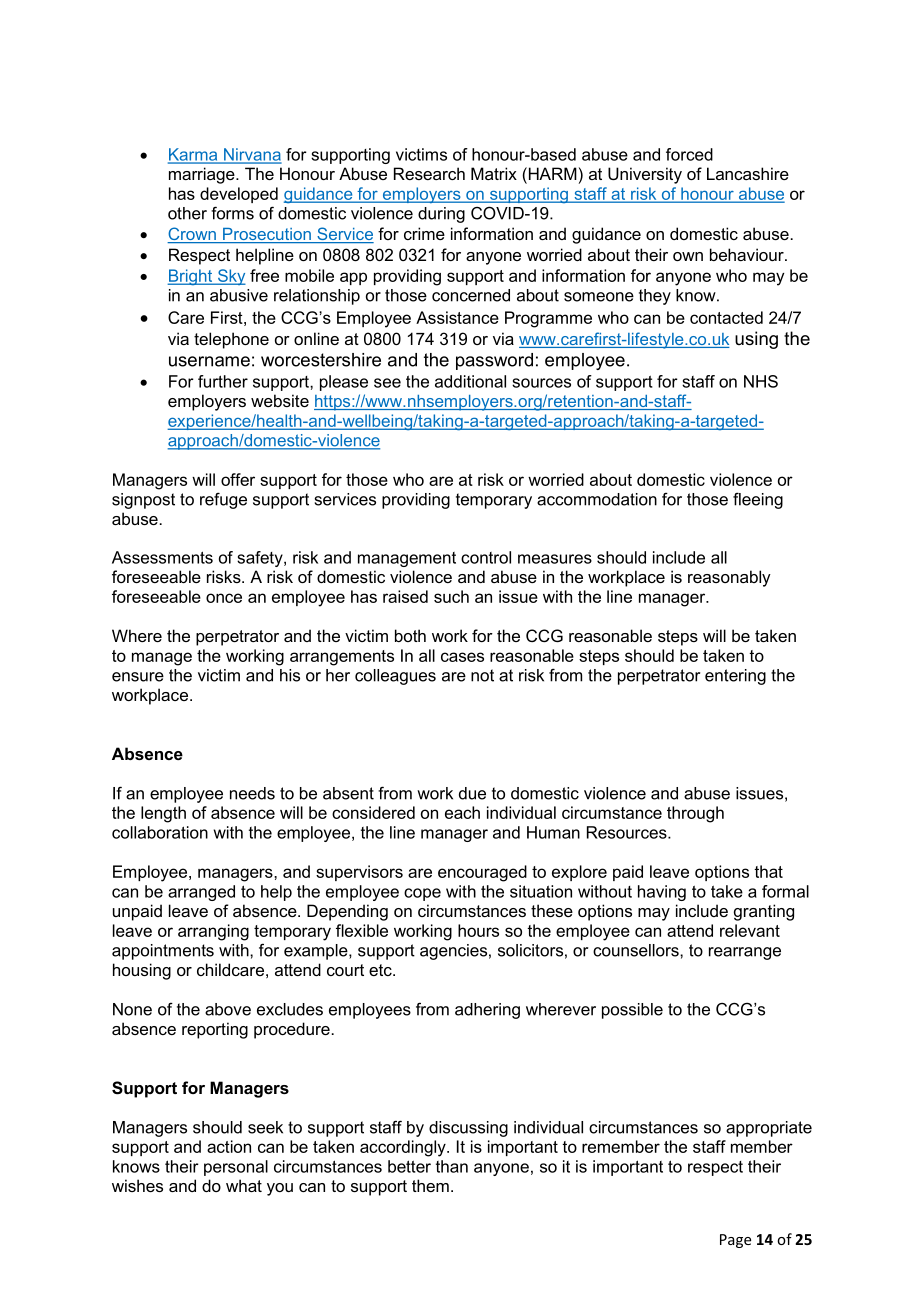 This screenshot has height=1308, width=924. I want to click on ensure, so click(138, 677).
